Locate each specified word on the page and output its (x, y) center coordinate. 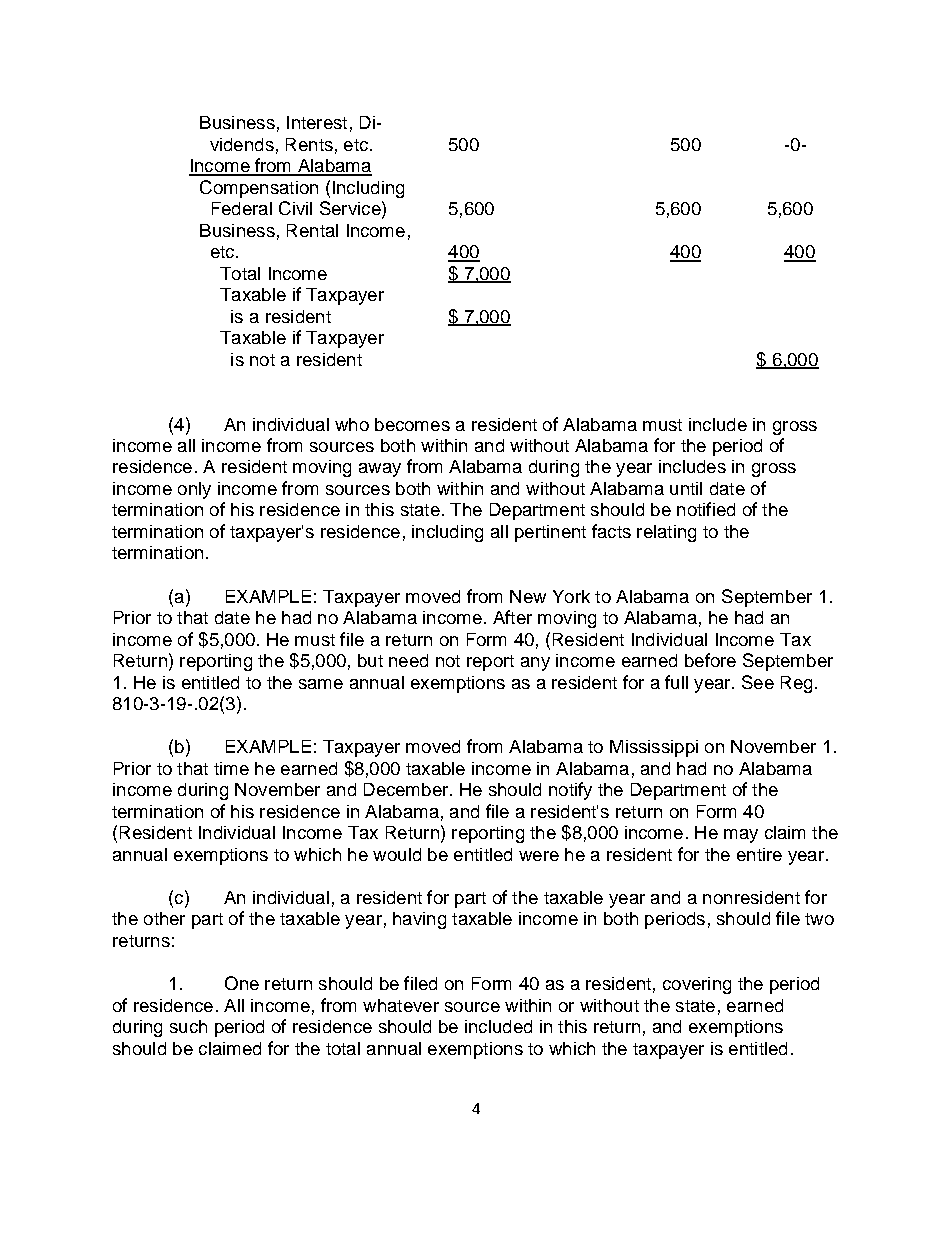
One (242, 983)
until (686, 488)
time (231, 768)
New (528, 596)
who (352, 424)
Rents (309, 144)
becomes (412, 424)
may (741, 836)
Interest (317, 122)
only (194, 490)
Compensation (259, 189)
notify (570, 791)
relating (666, 533)
